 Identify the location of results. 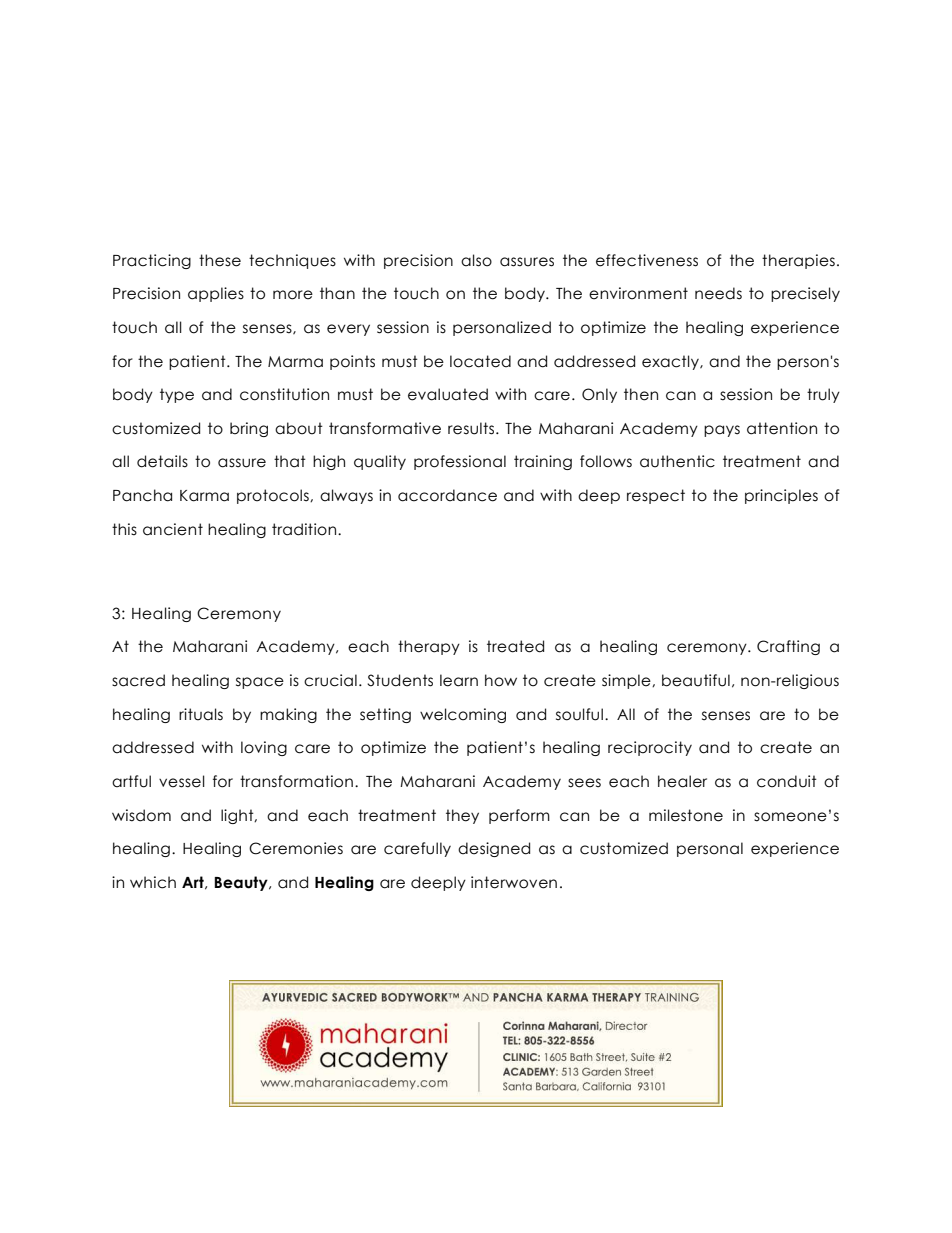
(472, 428).
